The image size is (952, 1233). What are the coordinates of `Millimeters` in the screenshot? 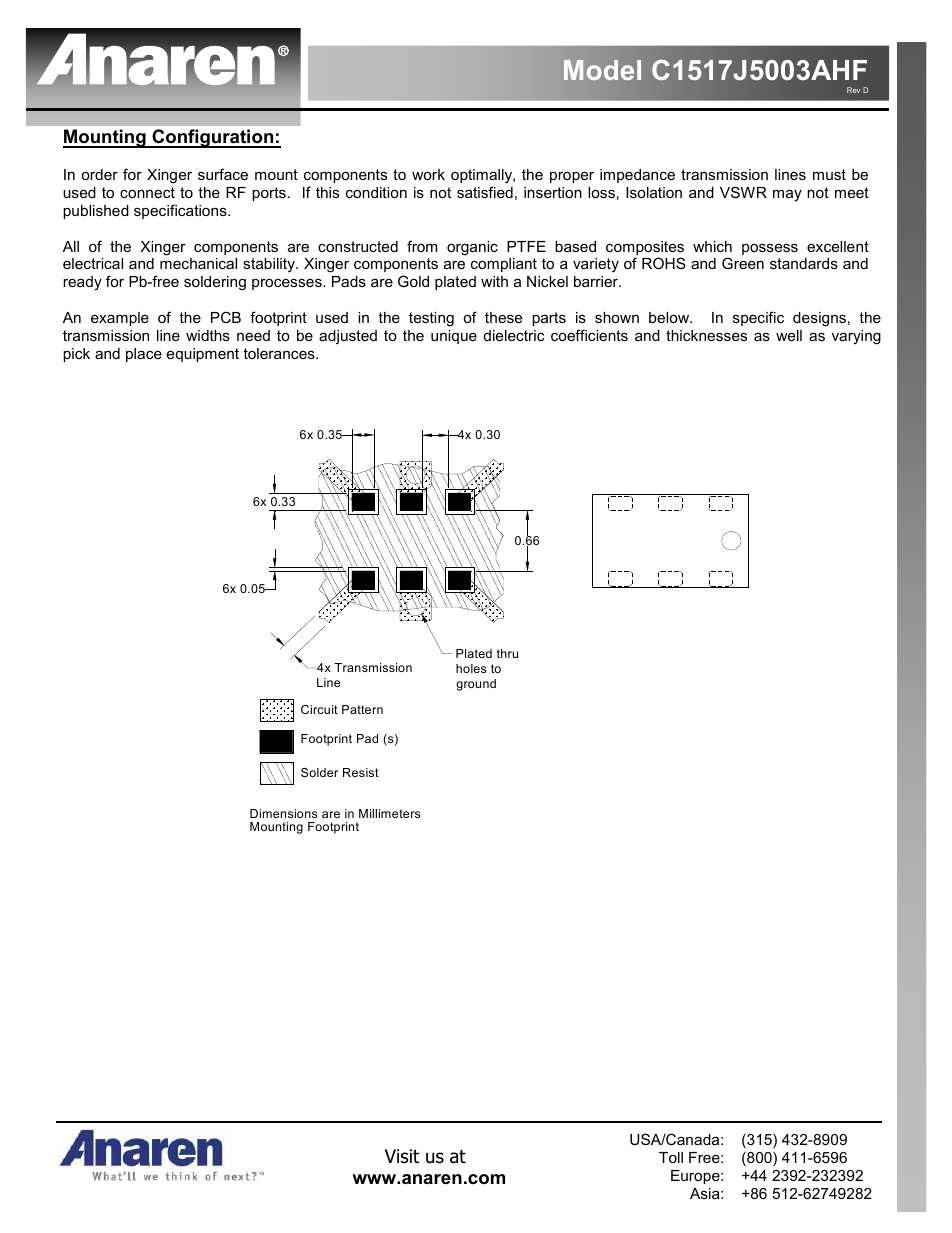 It's located at (390, 813).
